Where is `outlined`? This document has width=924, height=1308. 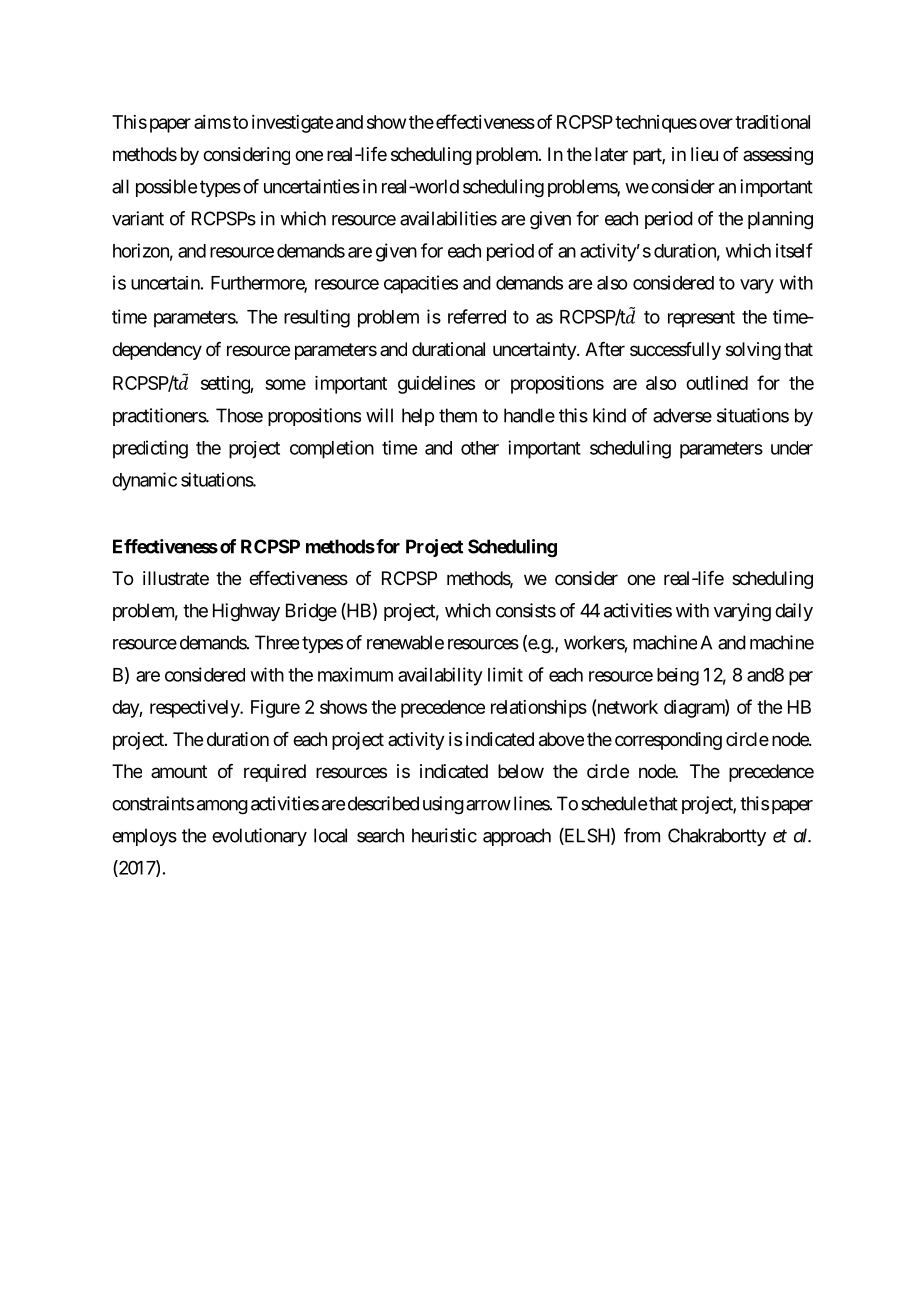
outlined is located at coordinates (717, 383).
